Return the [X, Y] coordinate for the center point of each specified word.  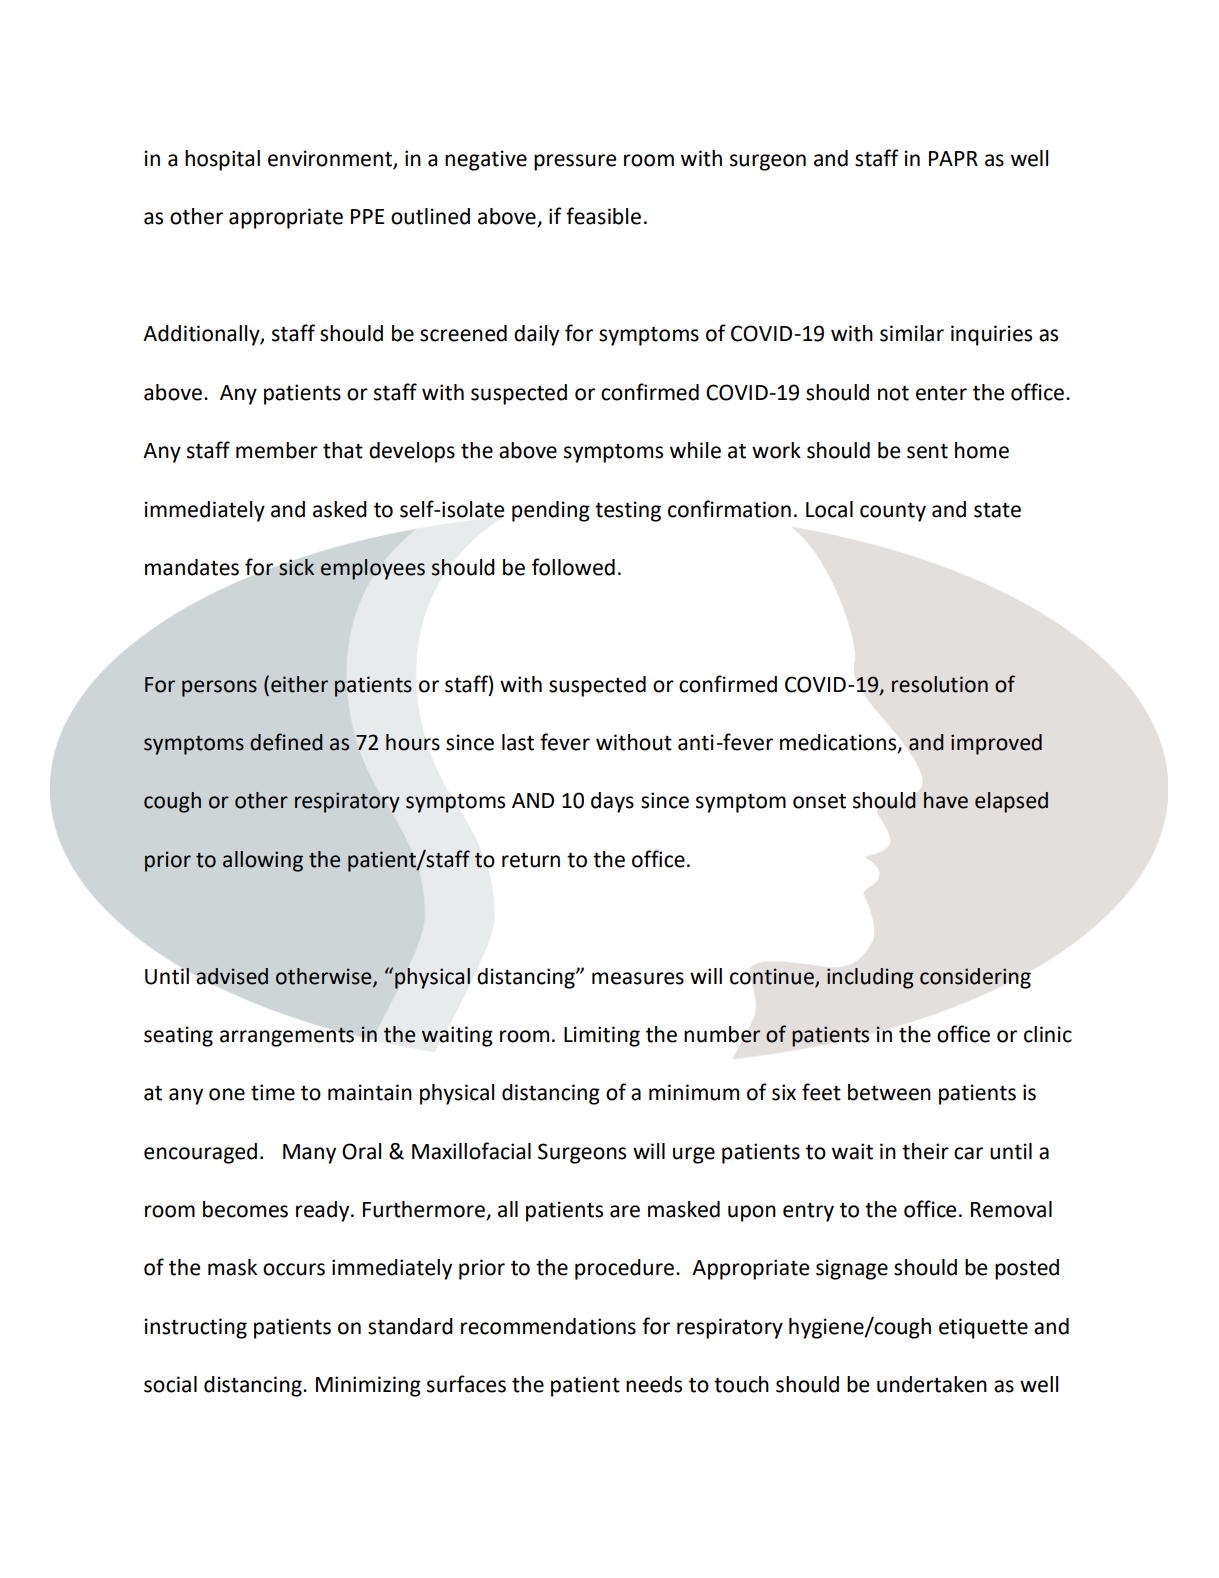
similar [912, 333]
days [612, 802]
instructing [196, 1328]
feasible [603, 216]
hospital [222, 160]
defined [286, 742]
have [946, 800]
